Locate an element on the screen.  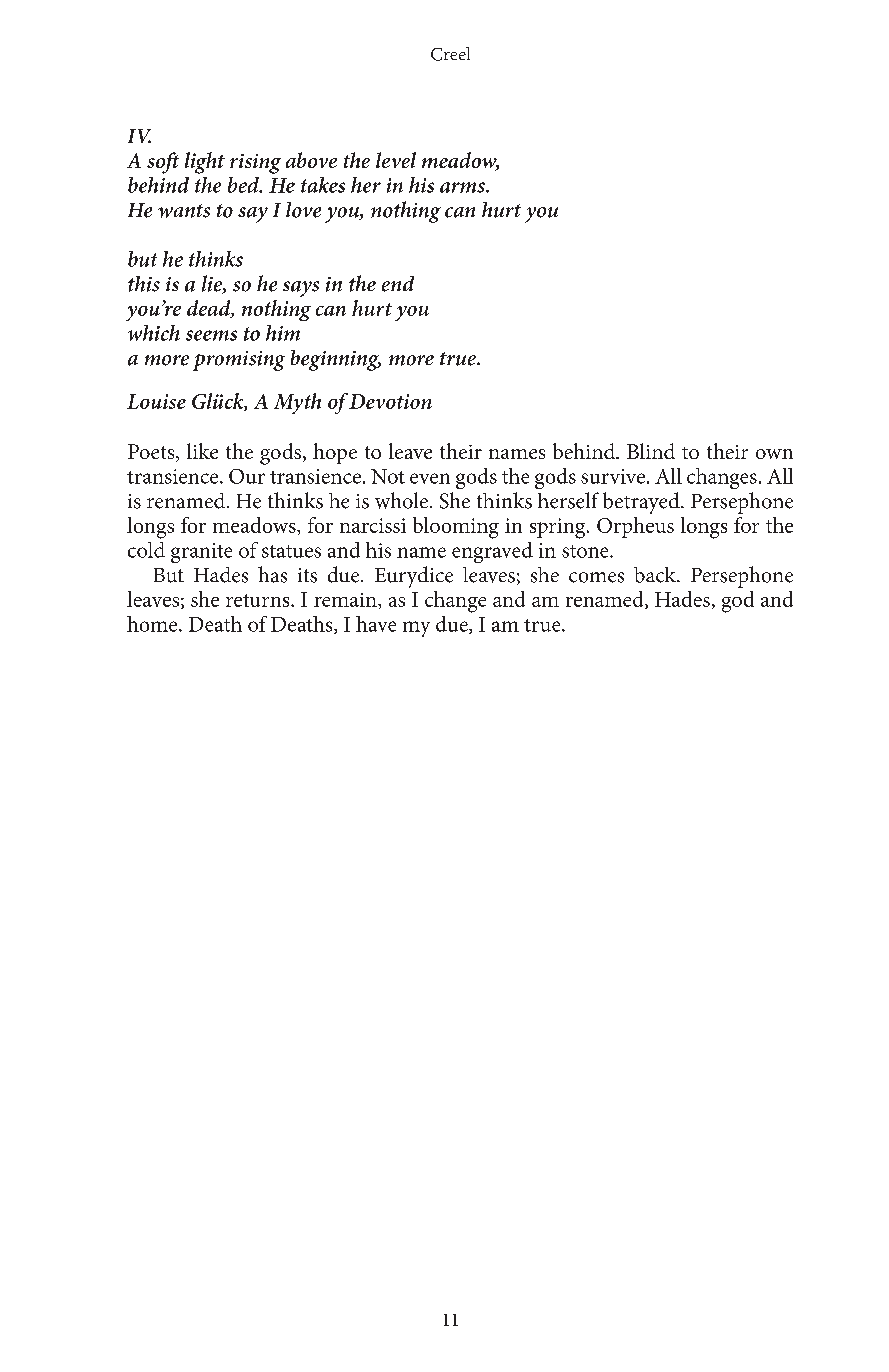
Creel is located at coordinates (450, 54).
